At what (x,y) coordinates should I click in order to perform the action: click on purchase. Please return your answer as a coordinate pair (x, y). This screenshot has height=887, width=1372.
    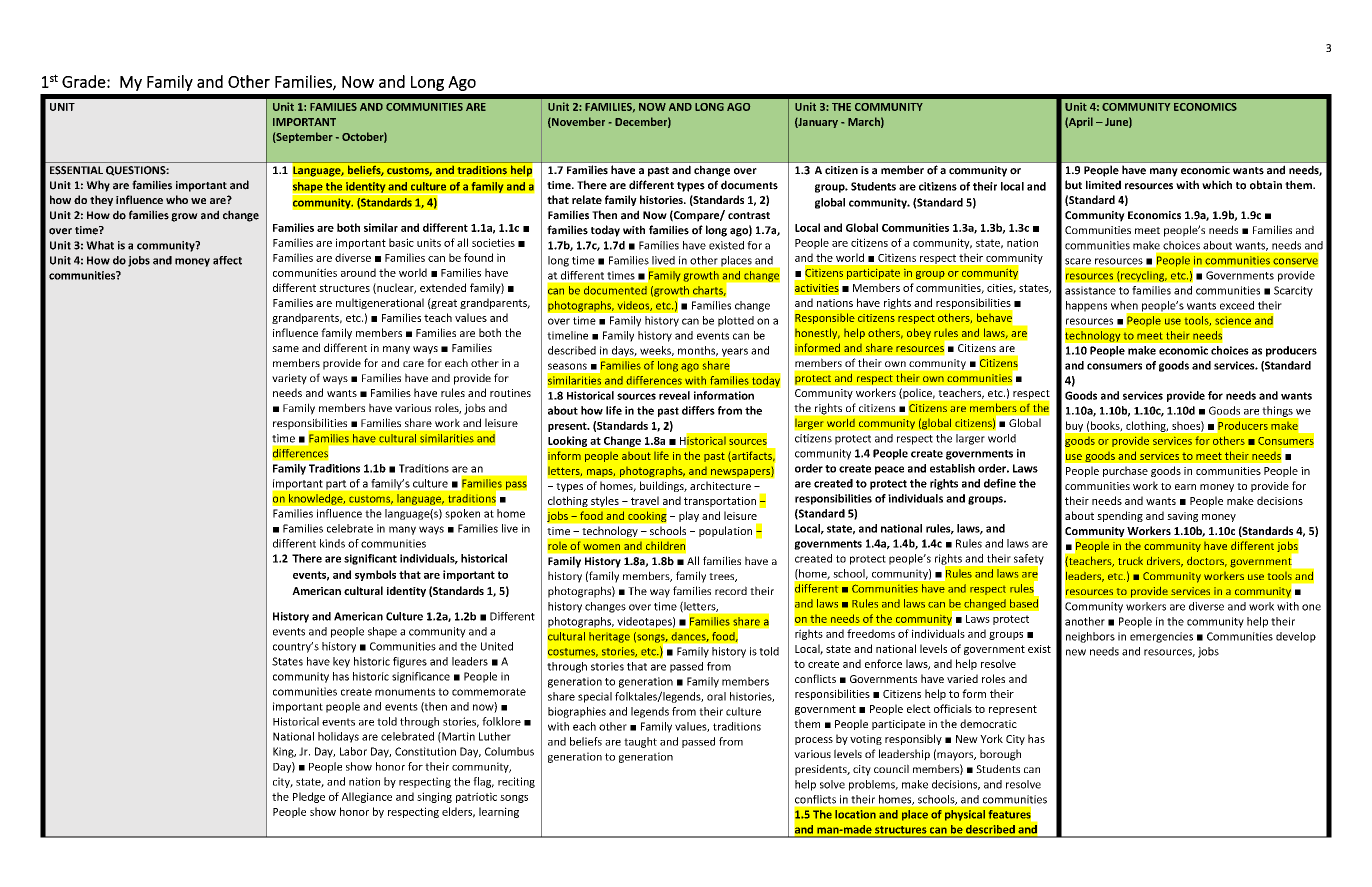
    Looking at the image, I should click on (1125, 471).
